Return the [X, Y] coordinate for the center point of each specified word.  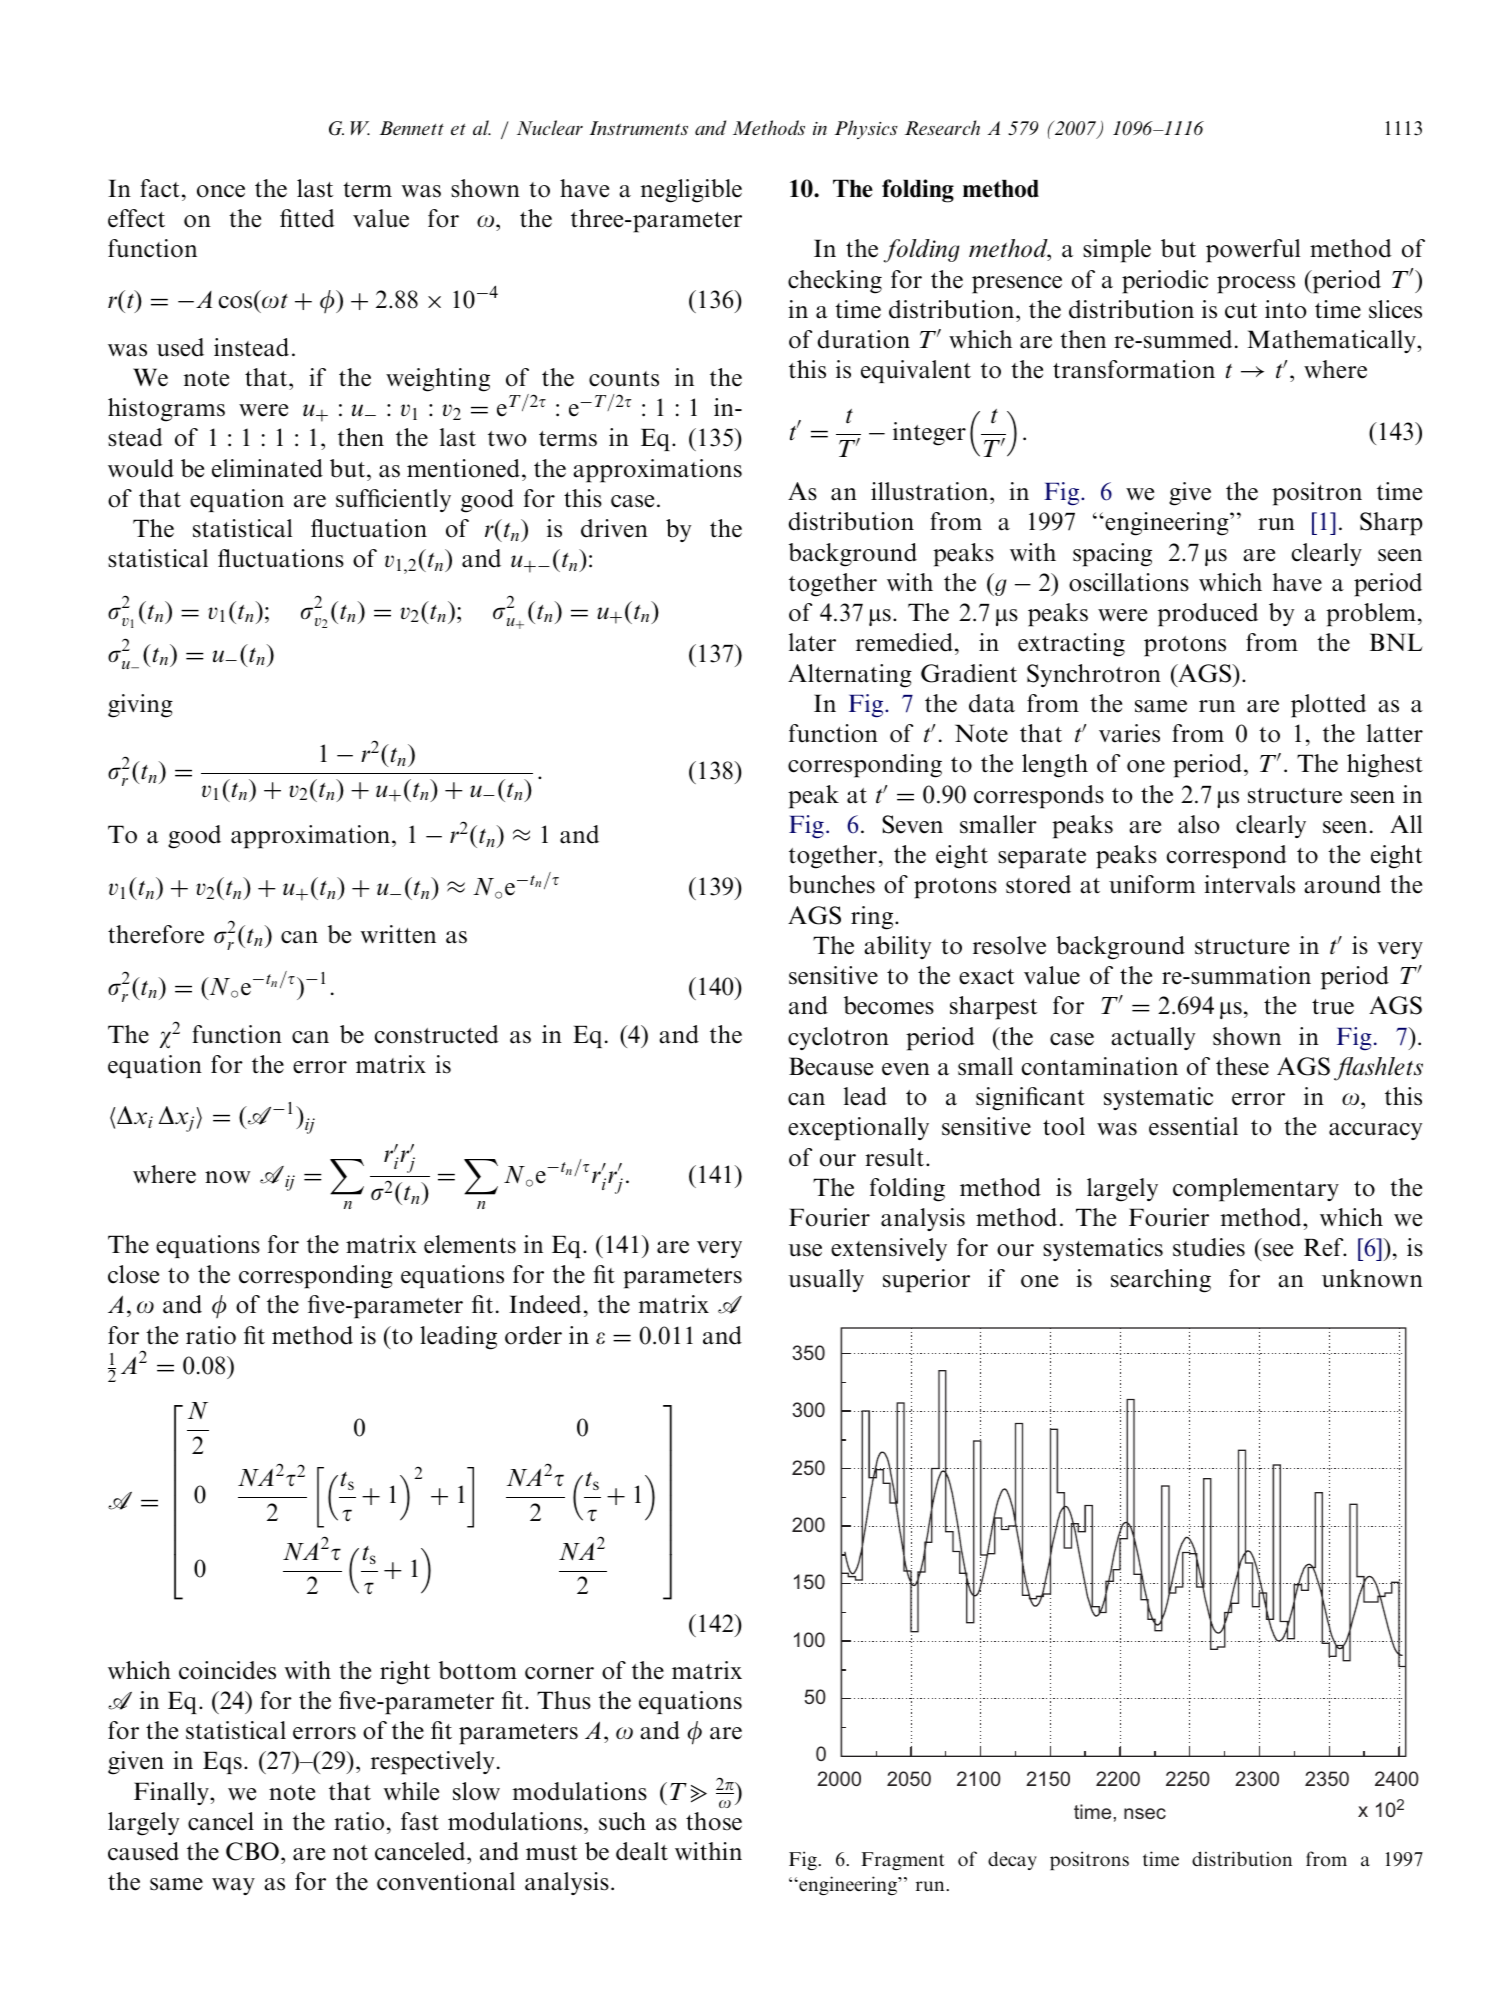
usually [826, 1280]
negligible [691, 191]
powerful [1253, 251]
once [221, 191]
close [133, 1274]
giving [140, 706]
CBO [252, 1851]
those [714, 1821]
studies [1209, 1247]
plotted [1328, 706]
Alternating [850, 676]
